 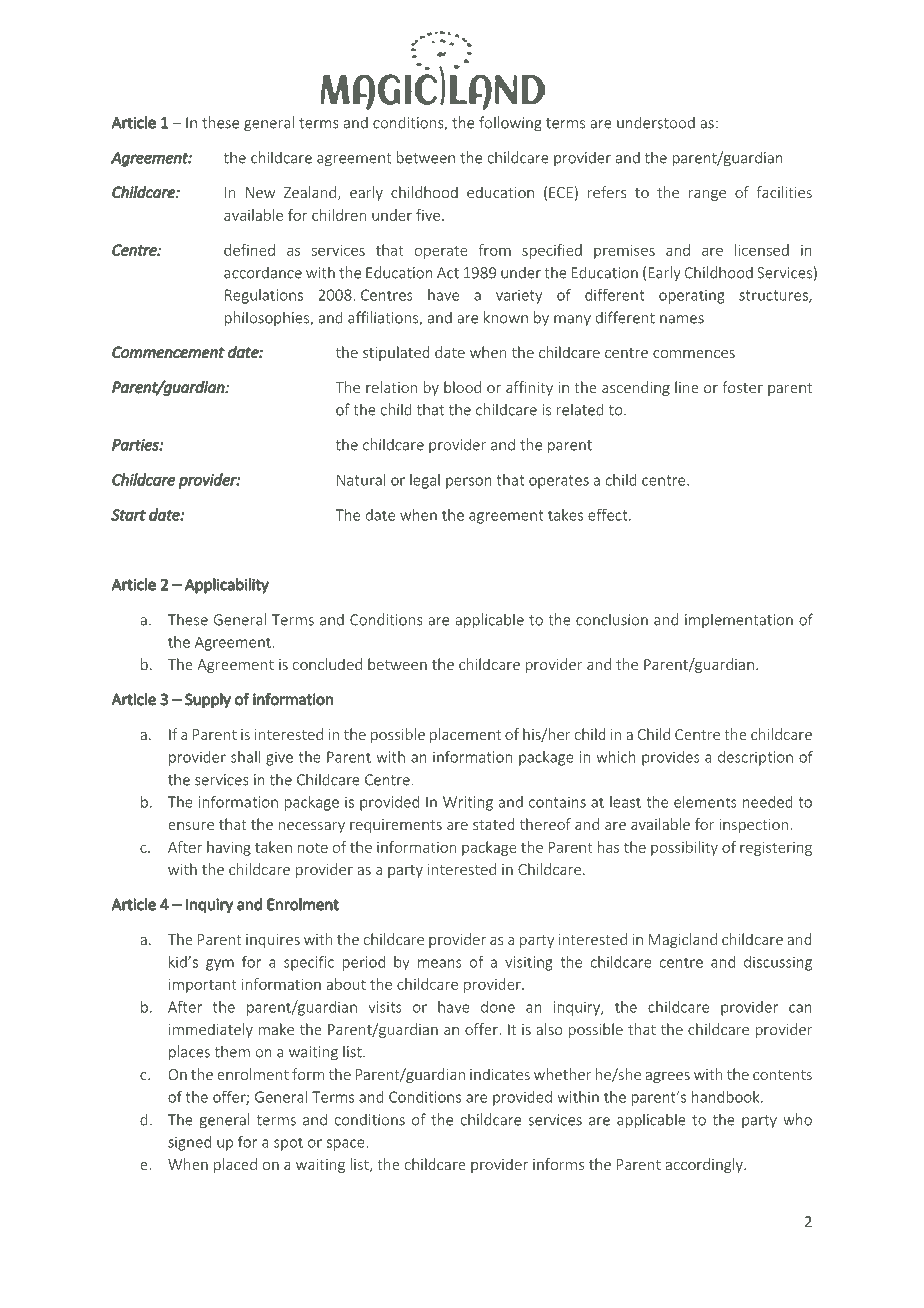 What do you see at coordinates (510, 124) in the document?
I see `following` at bounding box center [510, 124].
